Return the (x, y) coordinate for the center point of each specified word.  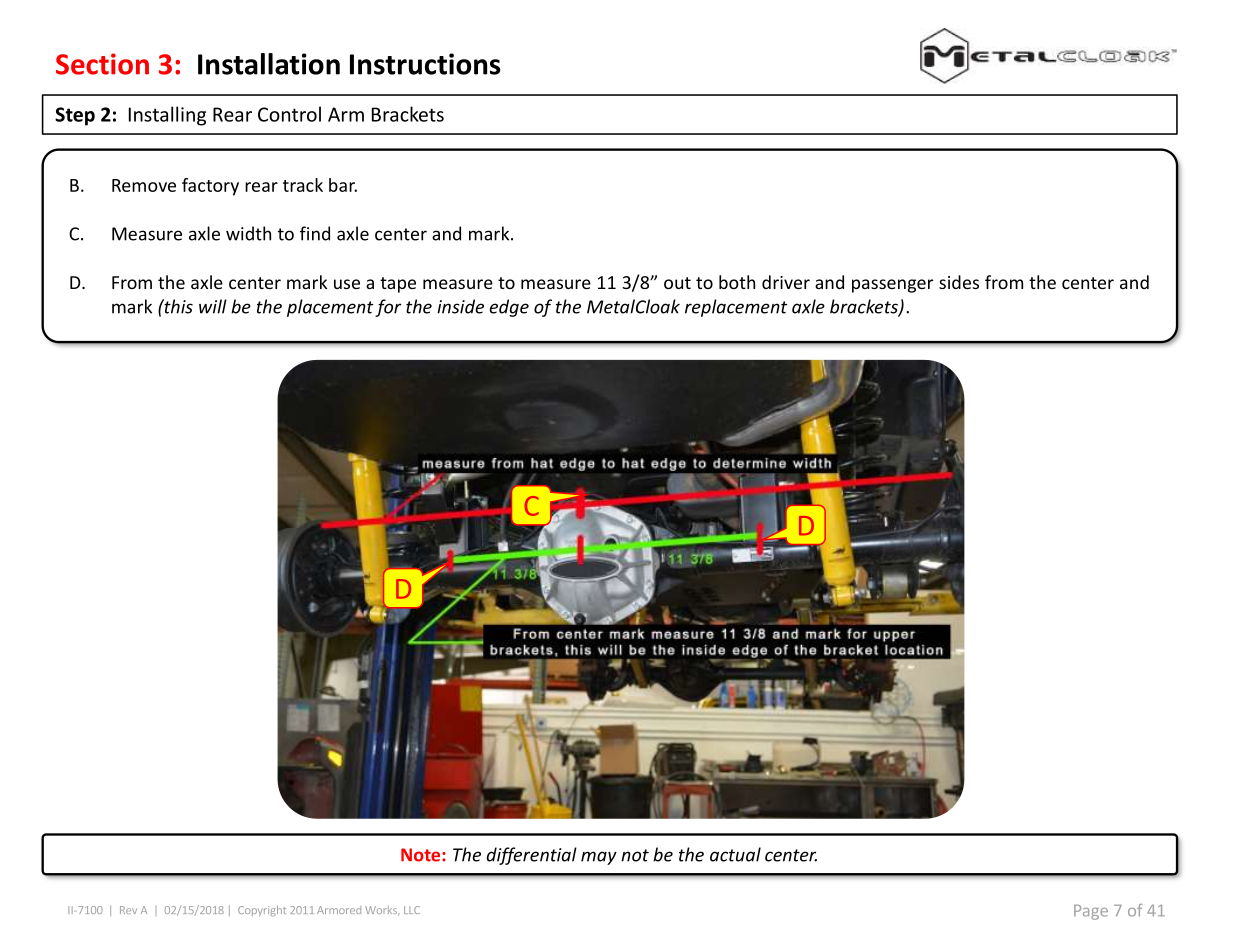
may (599, 858)
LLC (412, 910)
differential (532, 856)
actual (735, 854)
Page (1091, 912)
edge (509, 308)
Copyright (262, 910)
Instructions (425, 64)
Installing (167, 116)
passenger (892, 286)
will (213, 306)
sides (959, 282)
